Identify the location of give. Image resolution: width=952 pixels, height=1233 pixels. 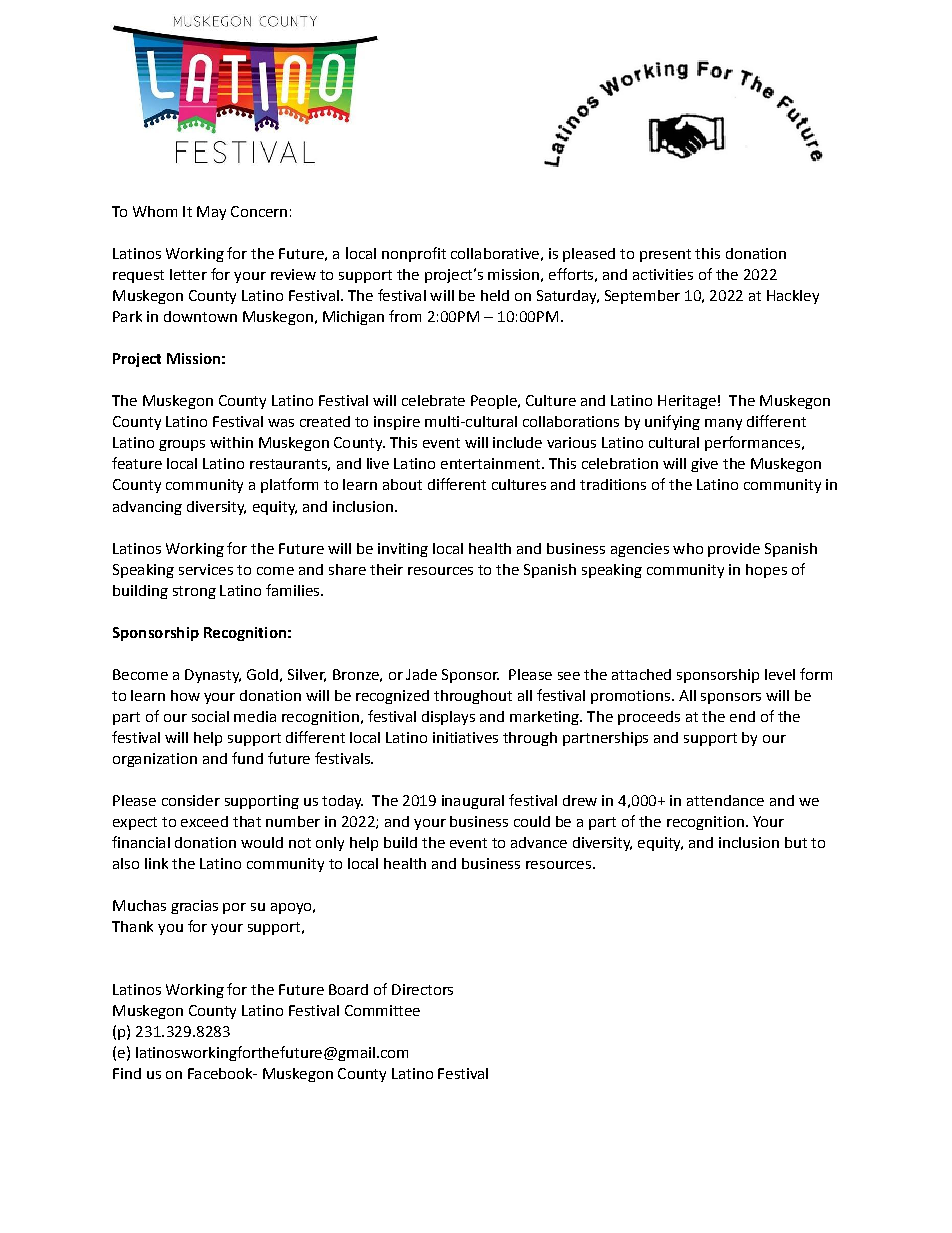
(704, 465).
